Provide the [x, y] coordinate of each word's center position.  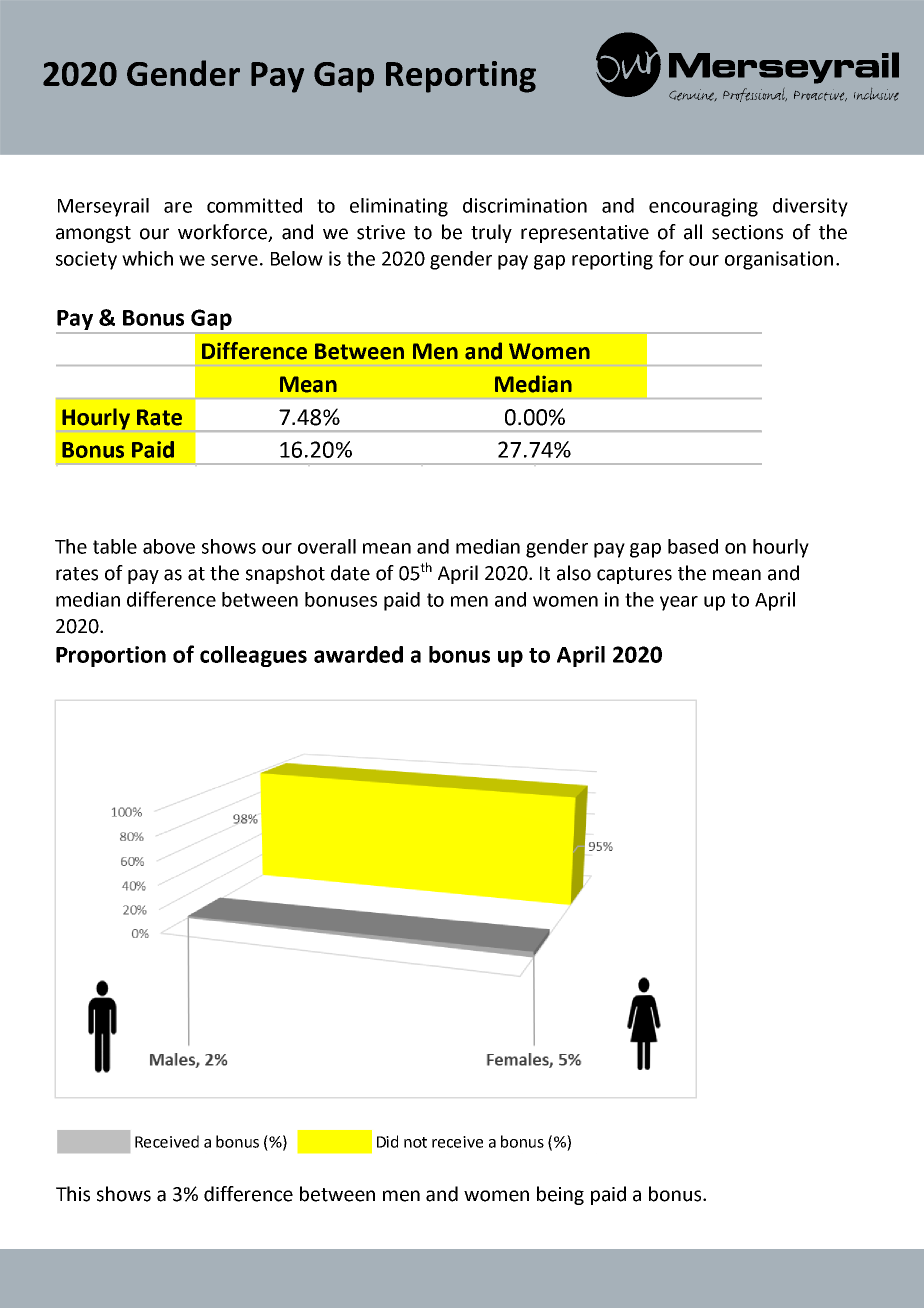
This [73, 1194]
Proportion [111, 656]
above [169, 546]
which [147, 258]
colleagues [253, 656]
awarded [358, 654]
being [560, 1195]
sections [747, 232]
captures [634, 575]
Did [387, 1141]
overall [327, 546]
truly [491, 233]
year [679, 603]
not [415, 1142]
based [693, 546]
